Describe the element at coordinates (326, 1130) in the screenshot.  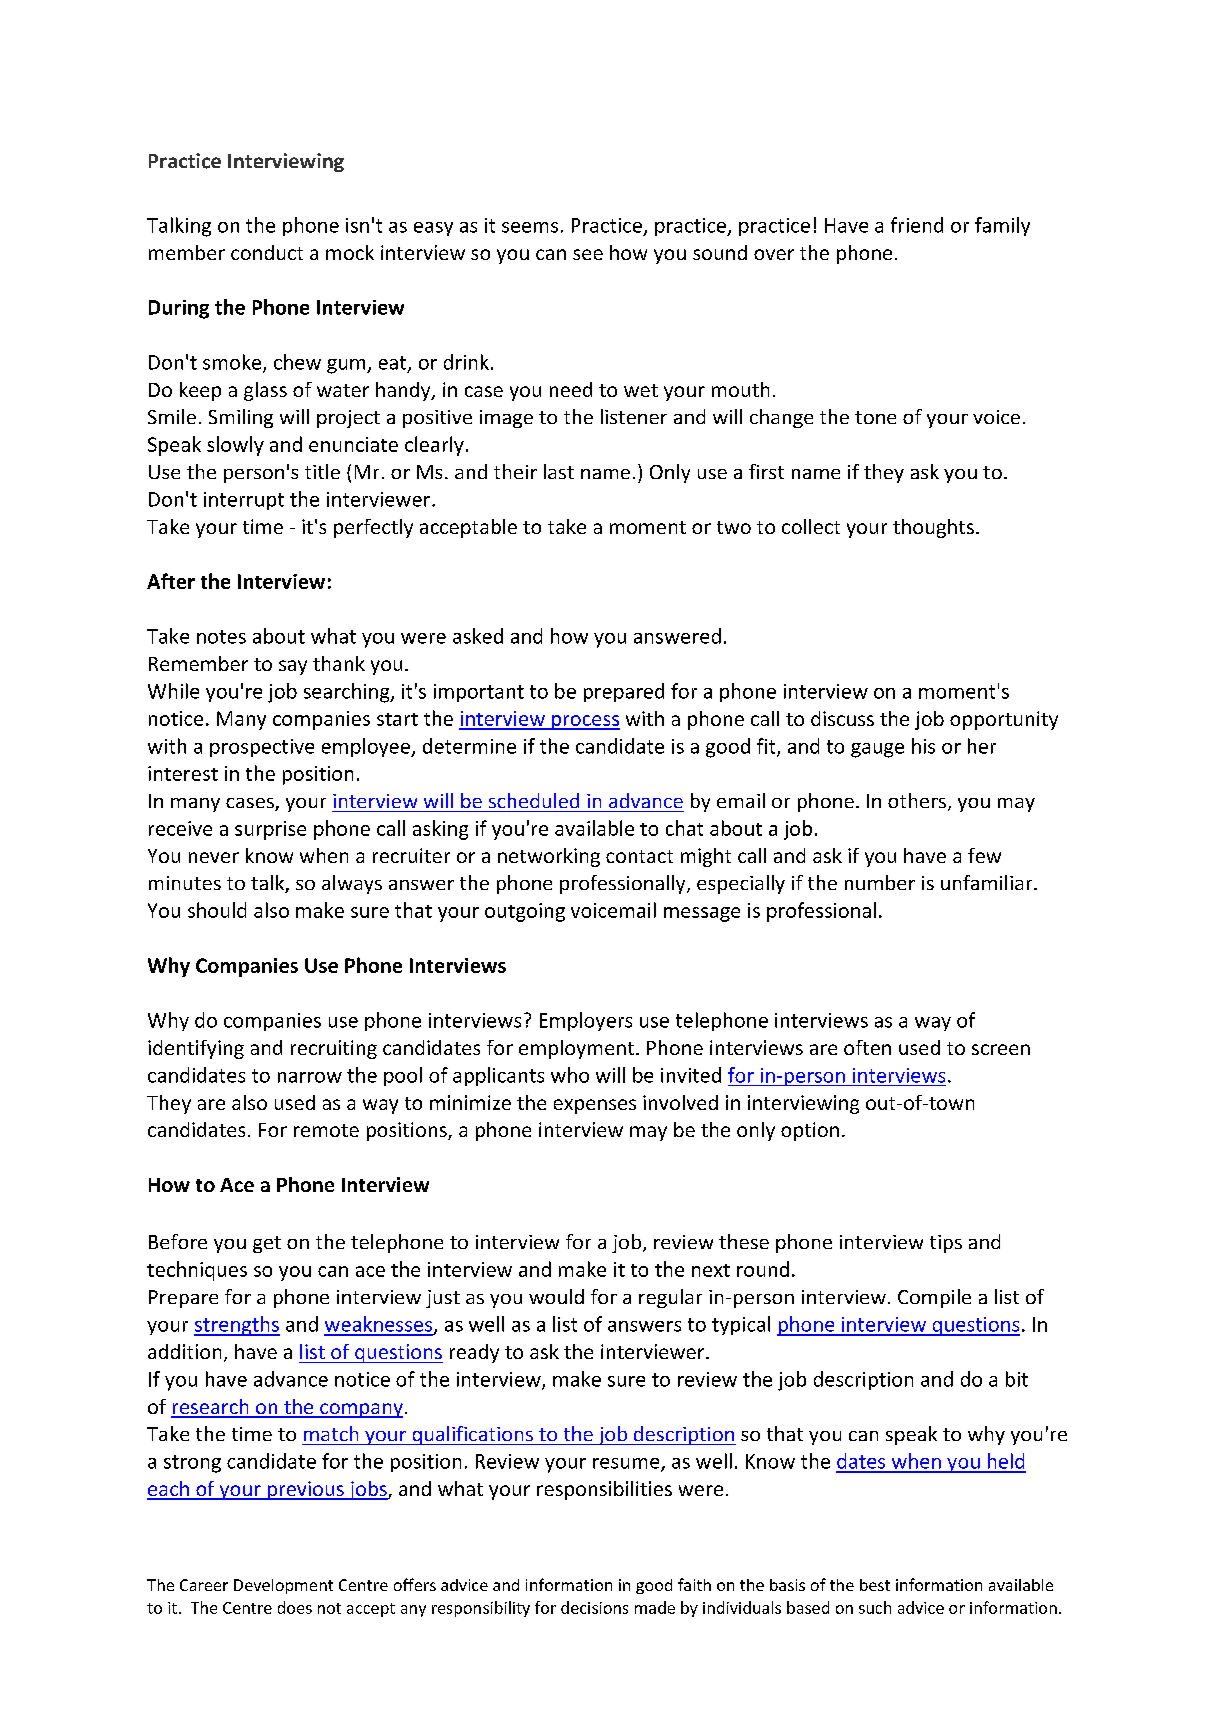
I see `remote` at that location.
